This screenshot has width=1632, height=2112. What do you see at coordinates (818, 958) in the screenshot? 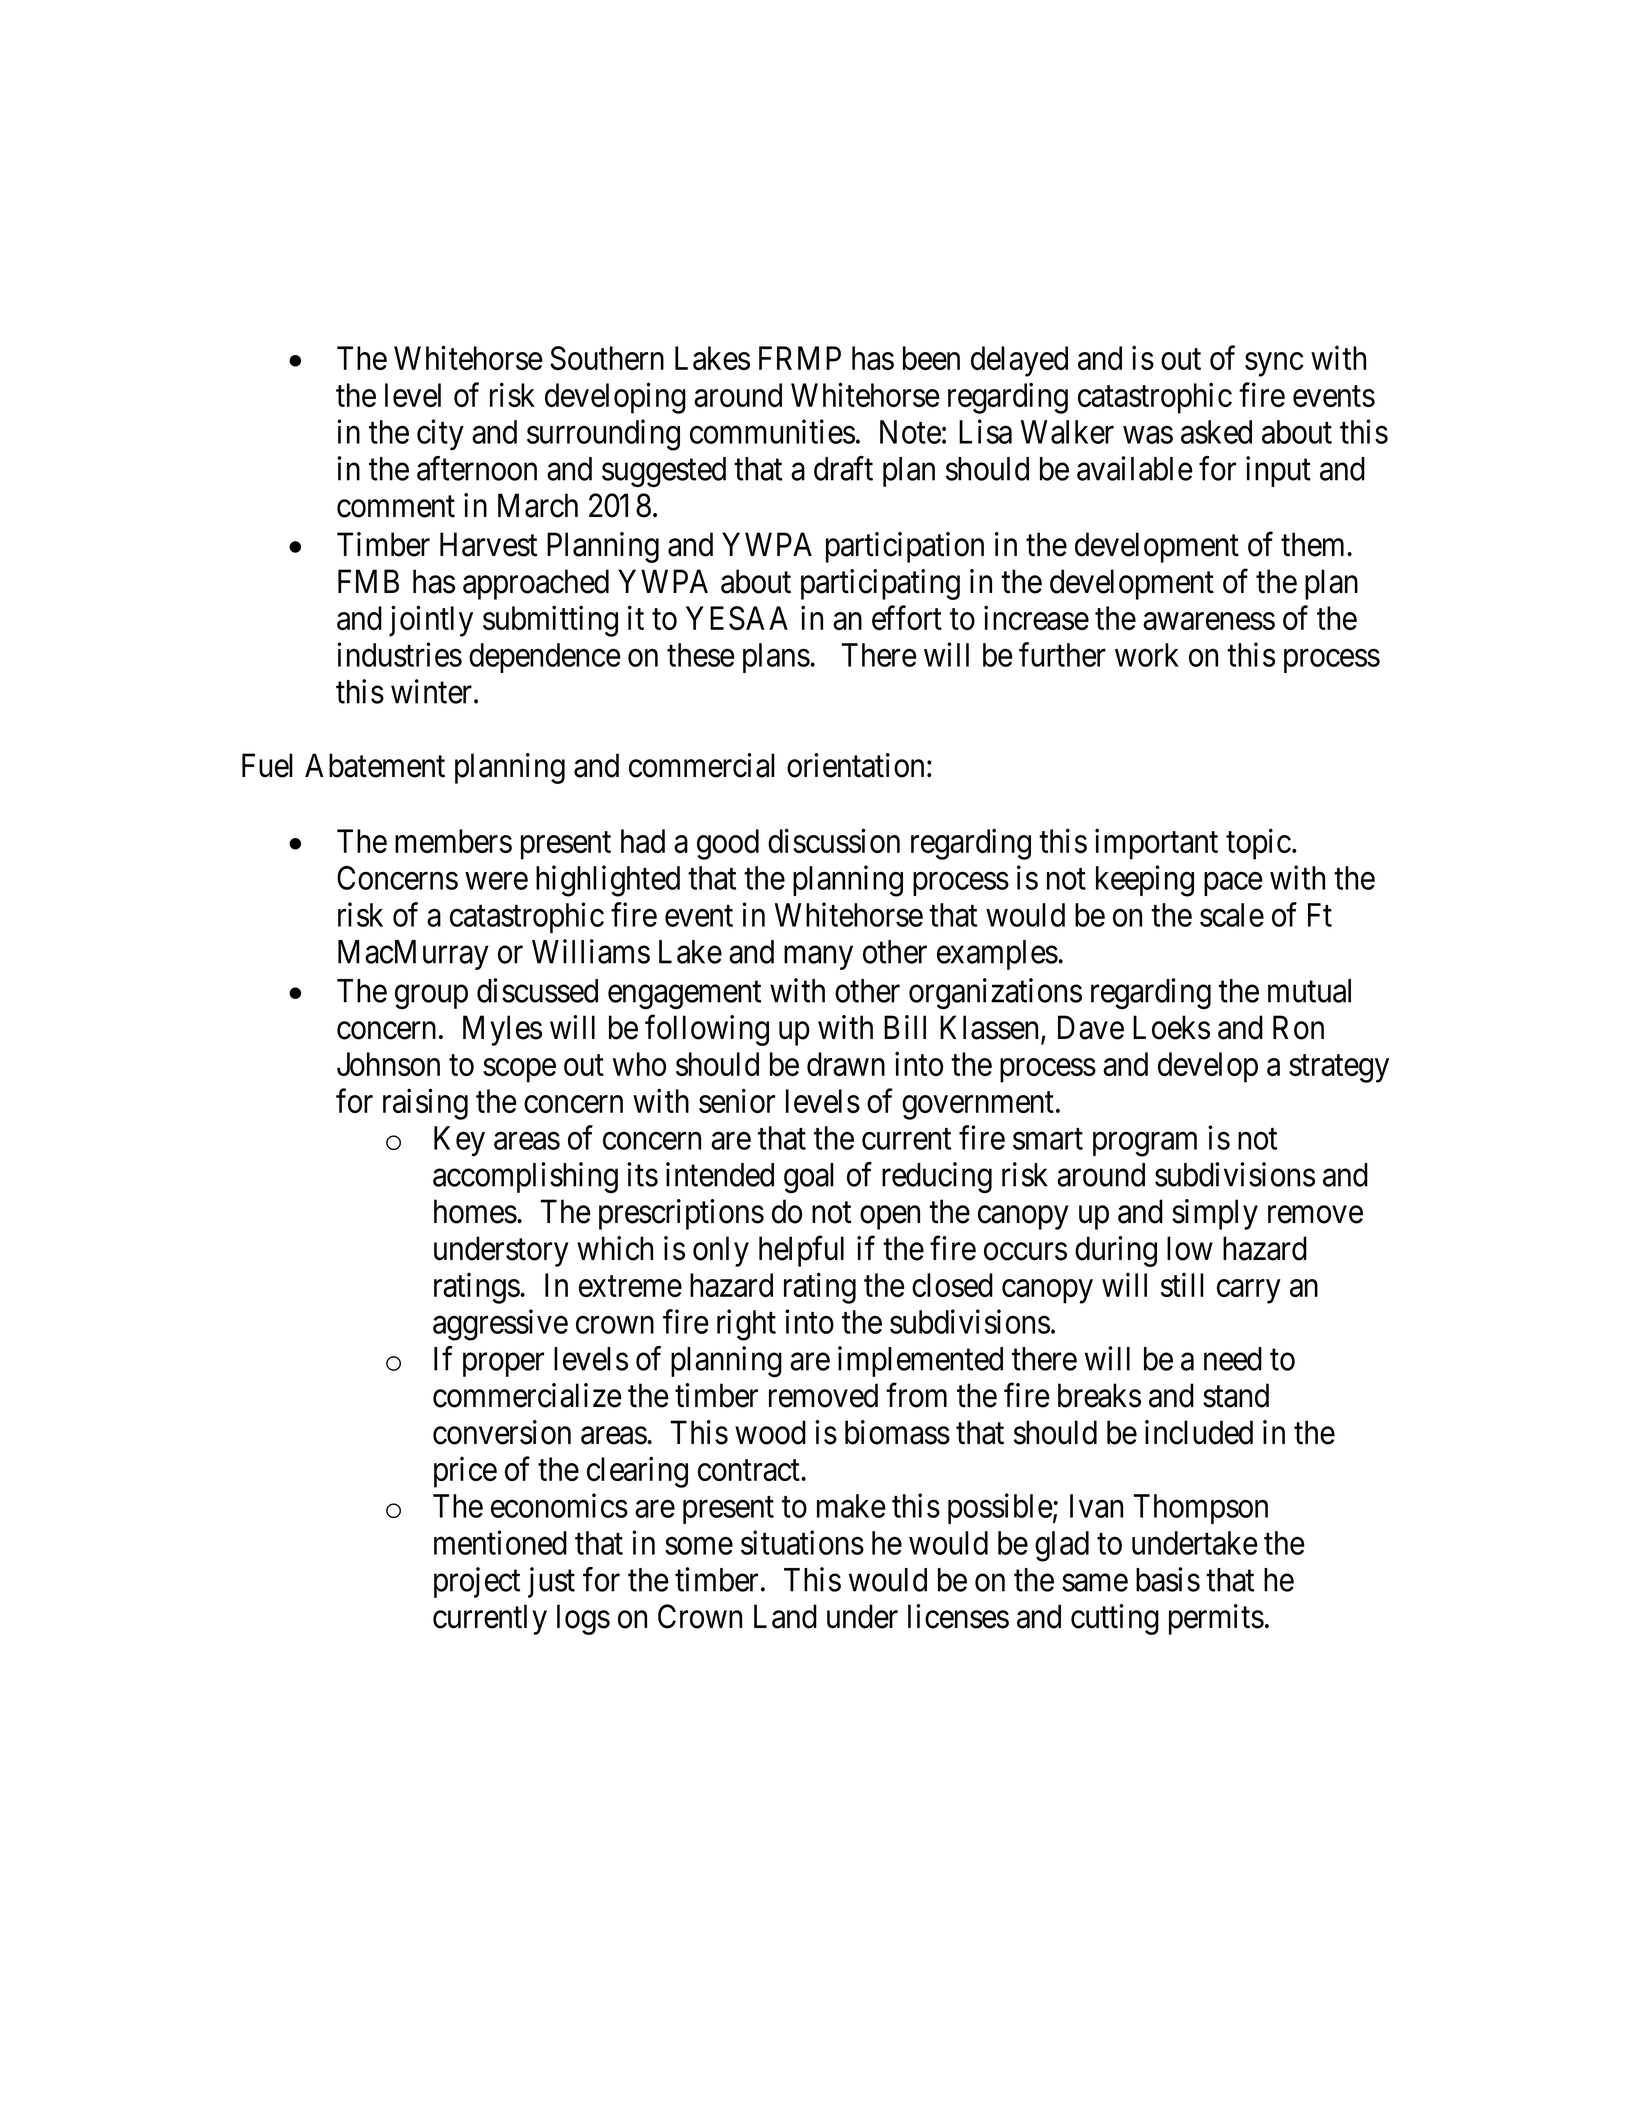
I see `many` at bounding box center [818, 958].
